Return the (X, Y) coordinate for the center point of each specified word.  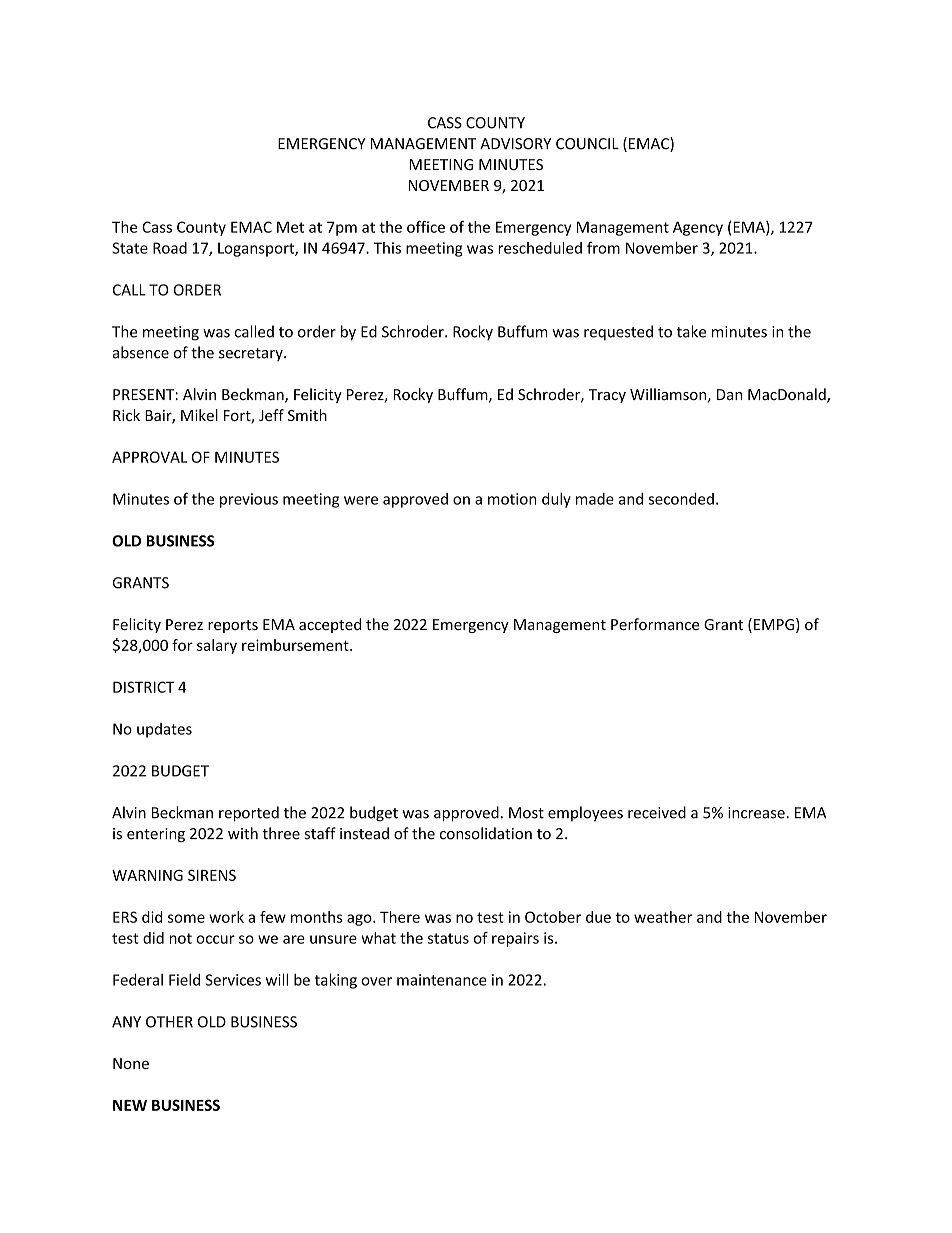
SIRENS (212, 875)
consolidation (486, 833)
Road (170, 248)
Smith (307, 415)
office (426, 227)
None (131, 1063)
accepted (330, 625)
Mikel (199, 415)
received (657, 812)
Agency (698, 228)
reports (233, 626)
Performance (655, 624)
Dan (729, 395)
